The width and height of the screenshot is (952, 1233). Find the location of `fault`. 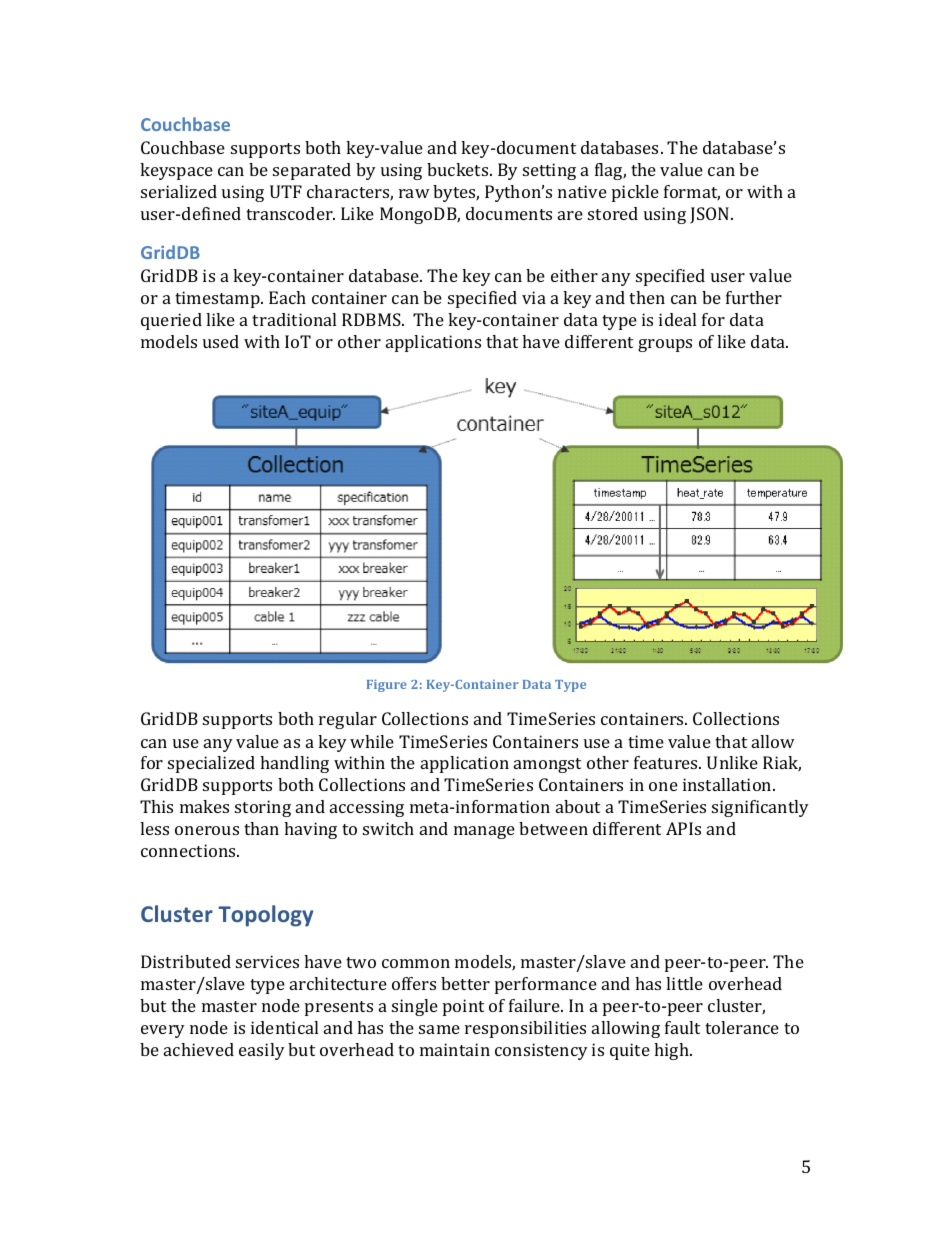

fault is located at coordinates (682, 1027).
